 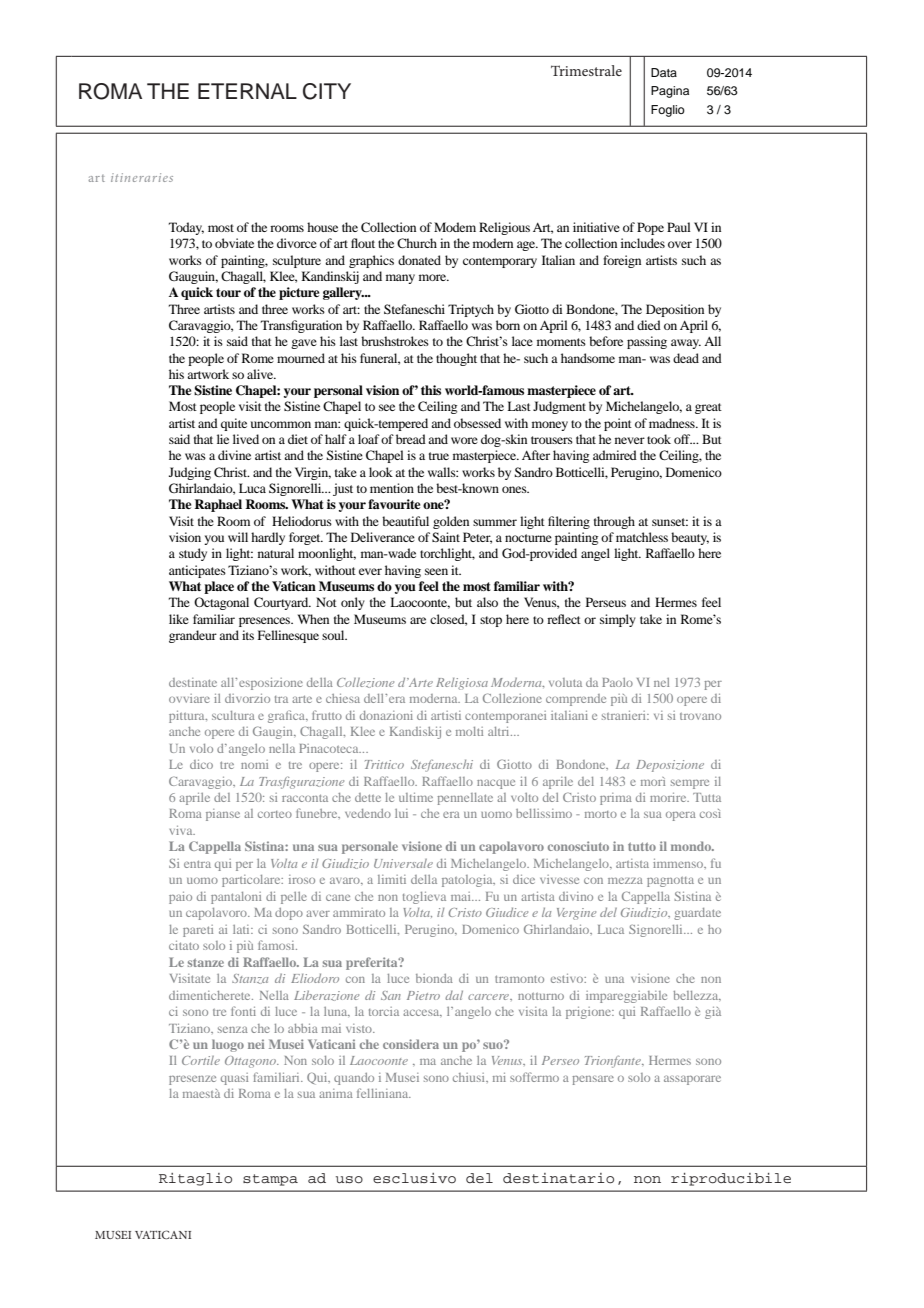 What do you see at coordinates (234, 1079) in the screenshot?
I see `quasi` at bounding box center [234, 1079].
